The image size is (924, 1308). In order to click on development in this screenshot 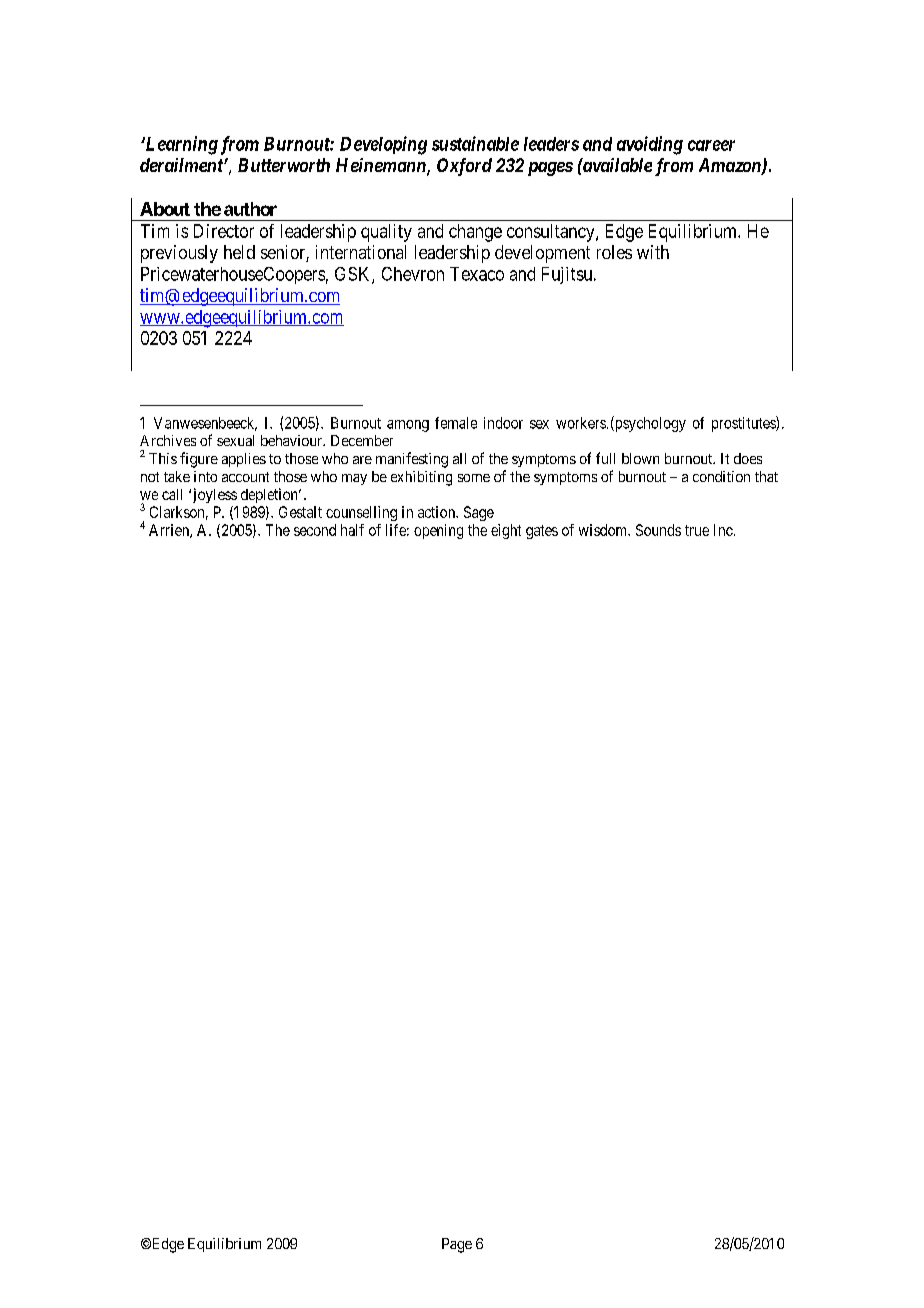, I will do `click(542, 254)`.
